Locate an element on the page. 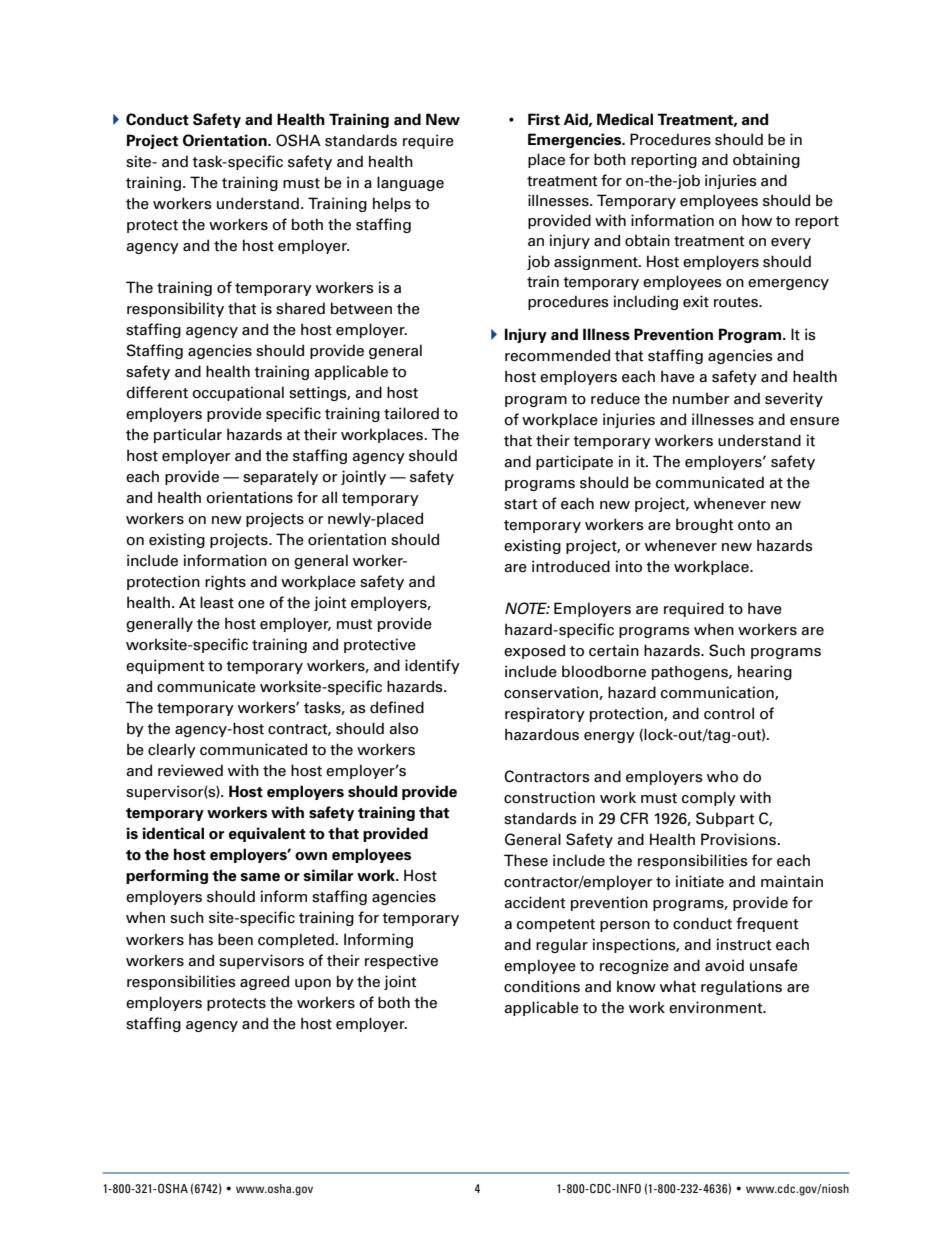 This page has height=1233, width=952. agreed is located at coordinates (264, 982).
